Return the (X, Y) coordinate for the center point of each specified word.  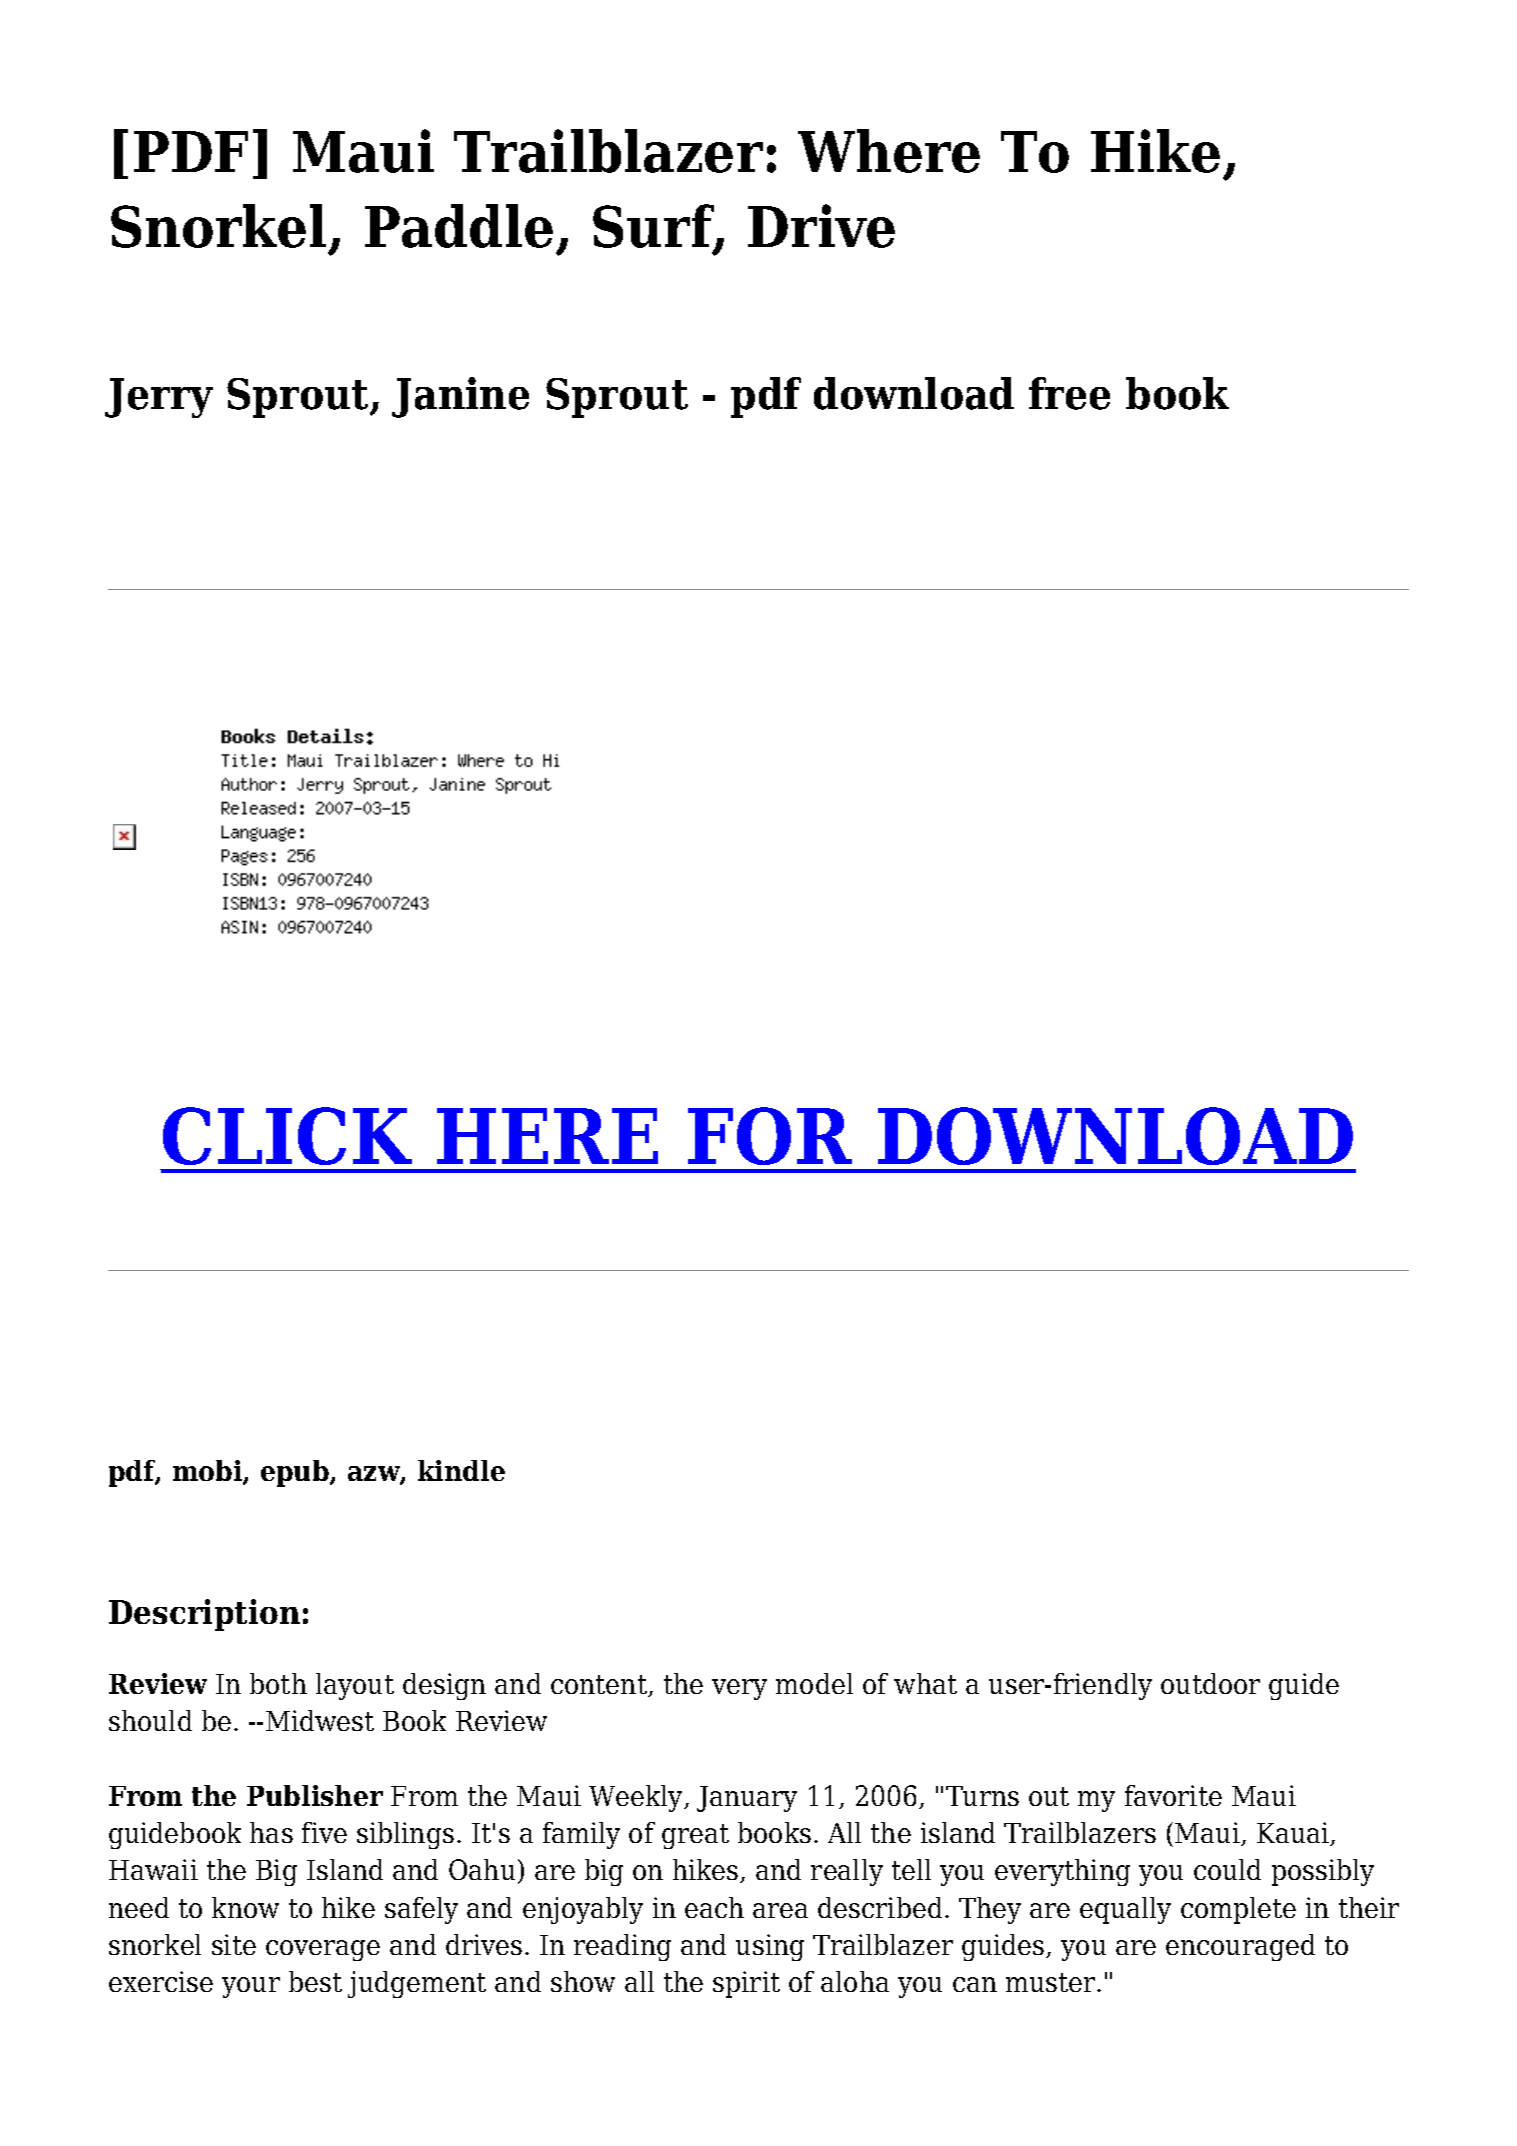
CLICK (287, 1136)
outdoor (1210, 1683)
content (600, 1686)
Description (204, 1615)
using (770, 1947)
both (278, 1683)
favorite (1173, 1795)
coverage (323, 1950)
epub (296, 1473)
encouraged (1240, 1947)
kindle (461, 1470)
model (814, 1683)
